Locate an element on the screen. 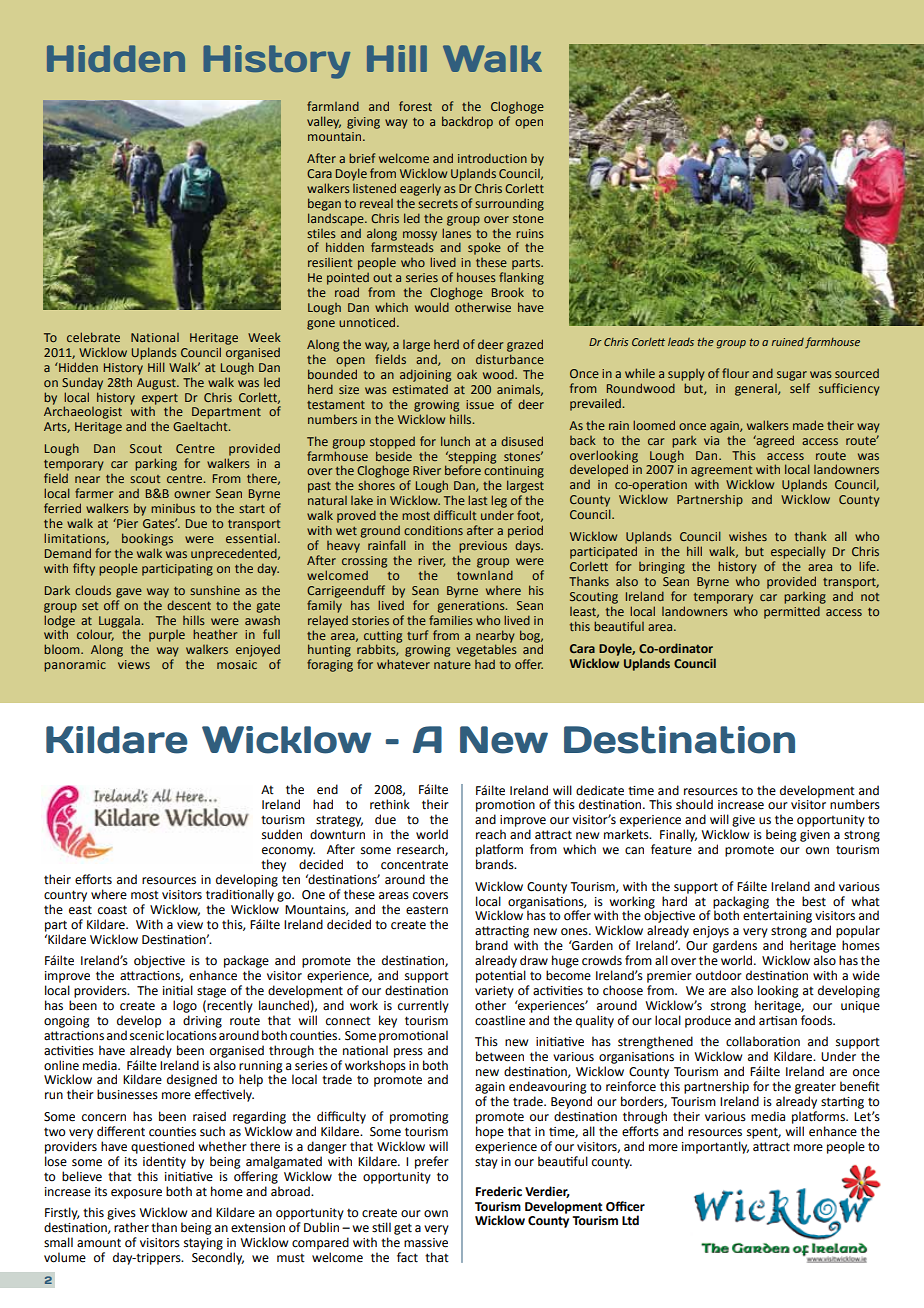 This screenshot has height=1308, width=924. rather is located at coordinates (131, 1227).
